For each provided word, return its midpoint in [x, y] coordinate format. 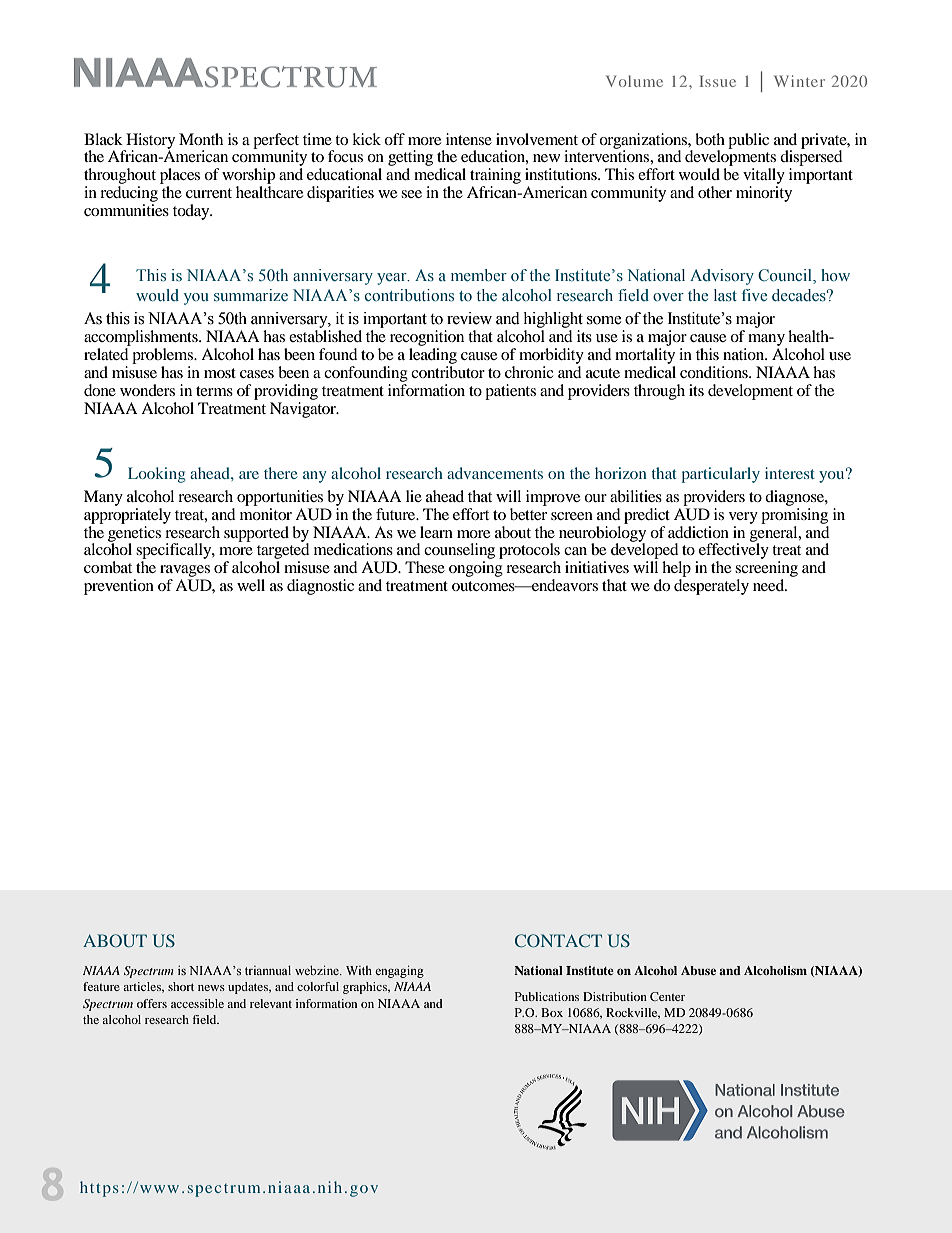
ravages [185, 572]
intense [469, 139]
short [181, 986]
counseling [459, 552]
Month [201, 139]
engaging [399, 971]
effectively [733, 551]
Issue [717, 81]
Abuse [698, 970]
